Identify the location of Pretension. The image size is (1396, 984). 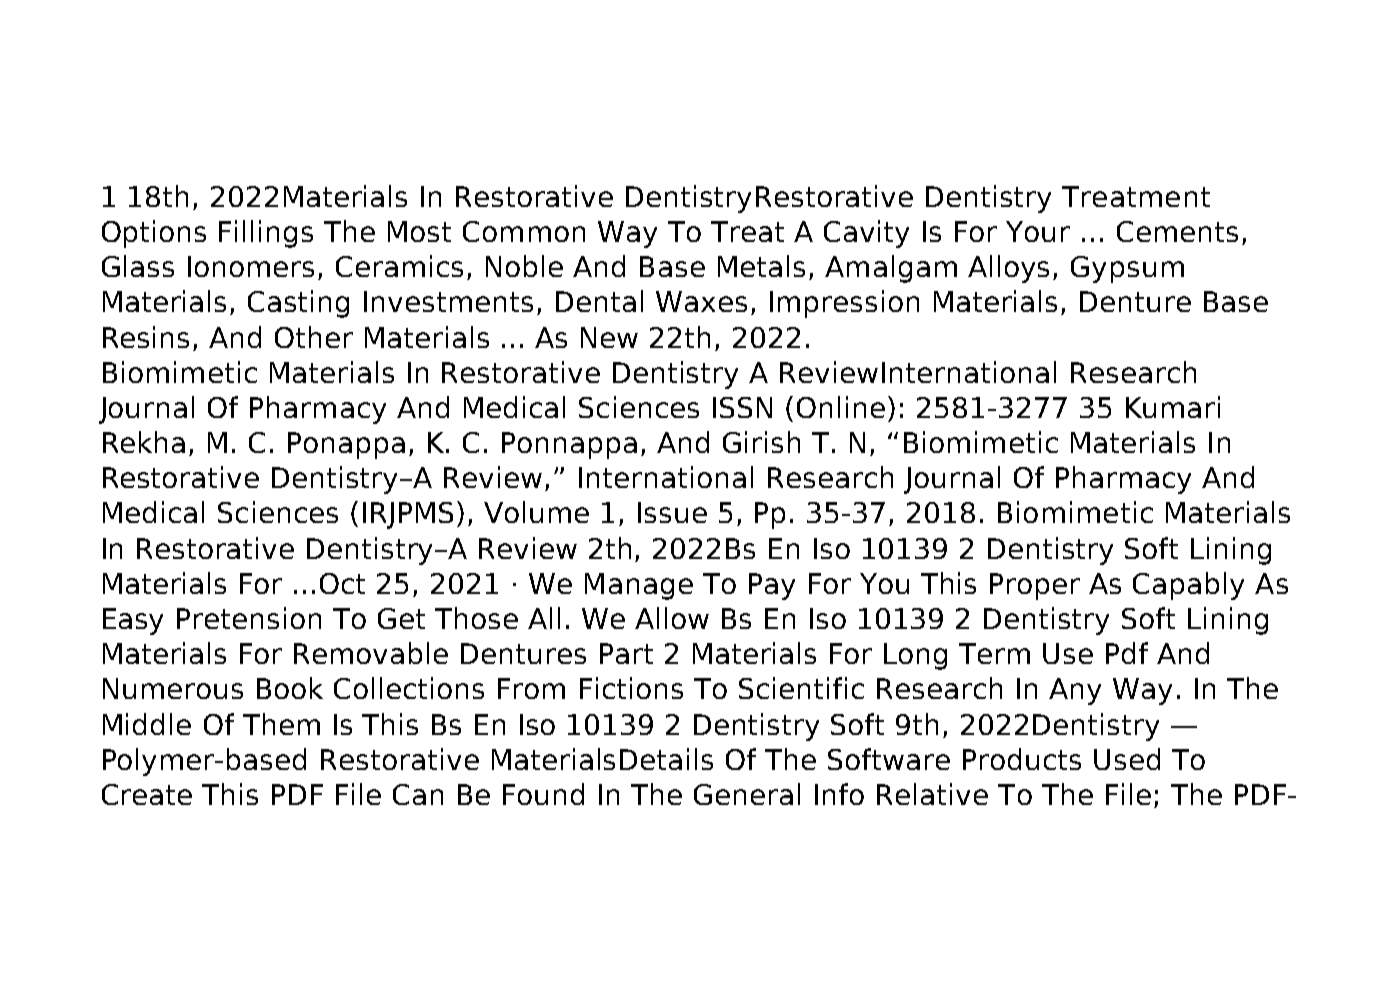
(249, 618).
